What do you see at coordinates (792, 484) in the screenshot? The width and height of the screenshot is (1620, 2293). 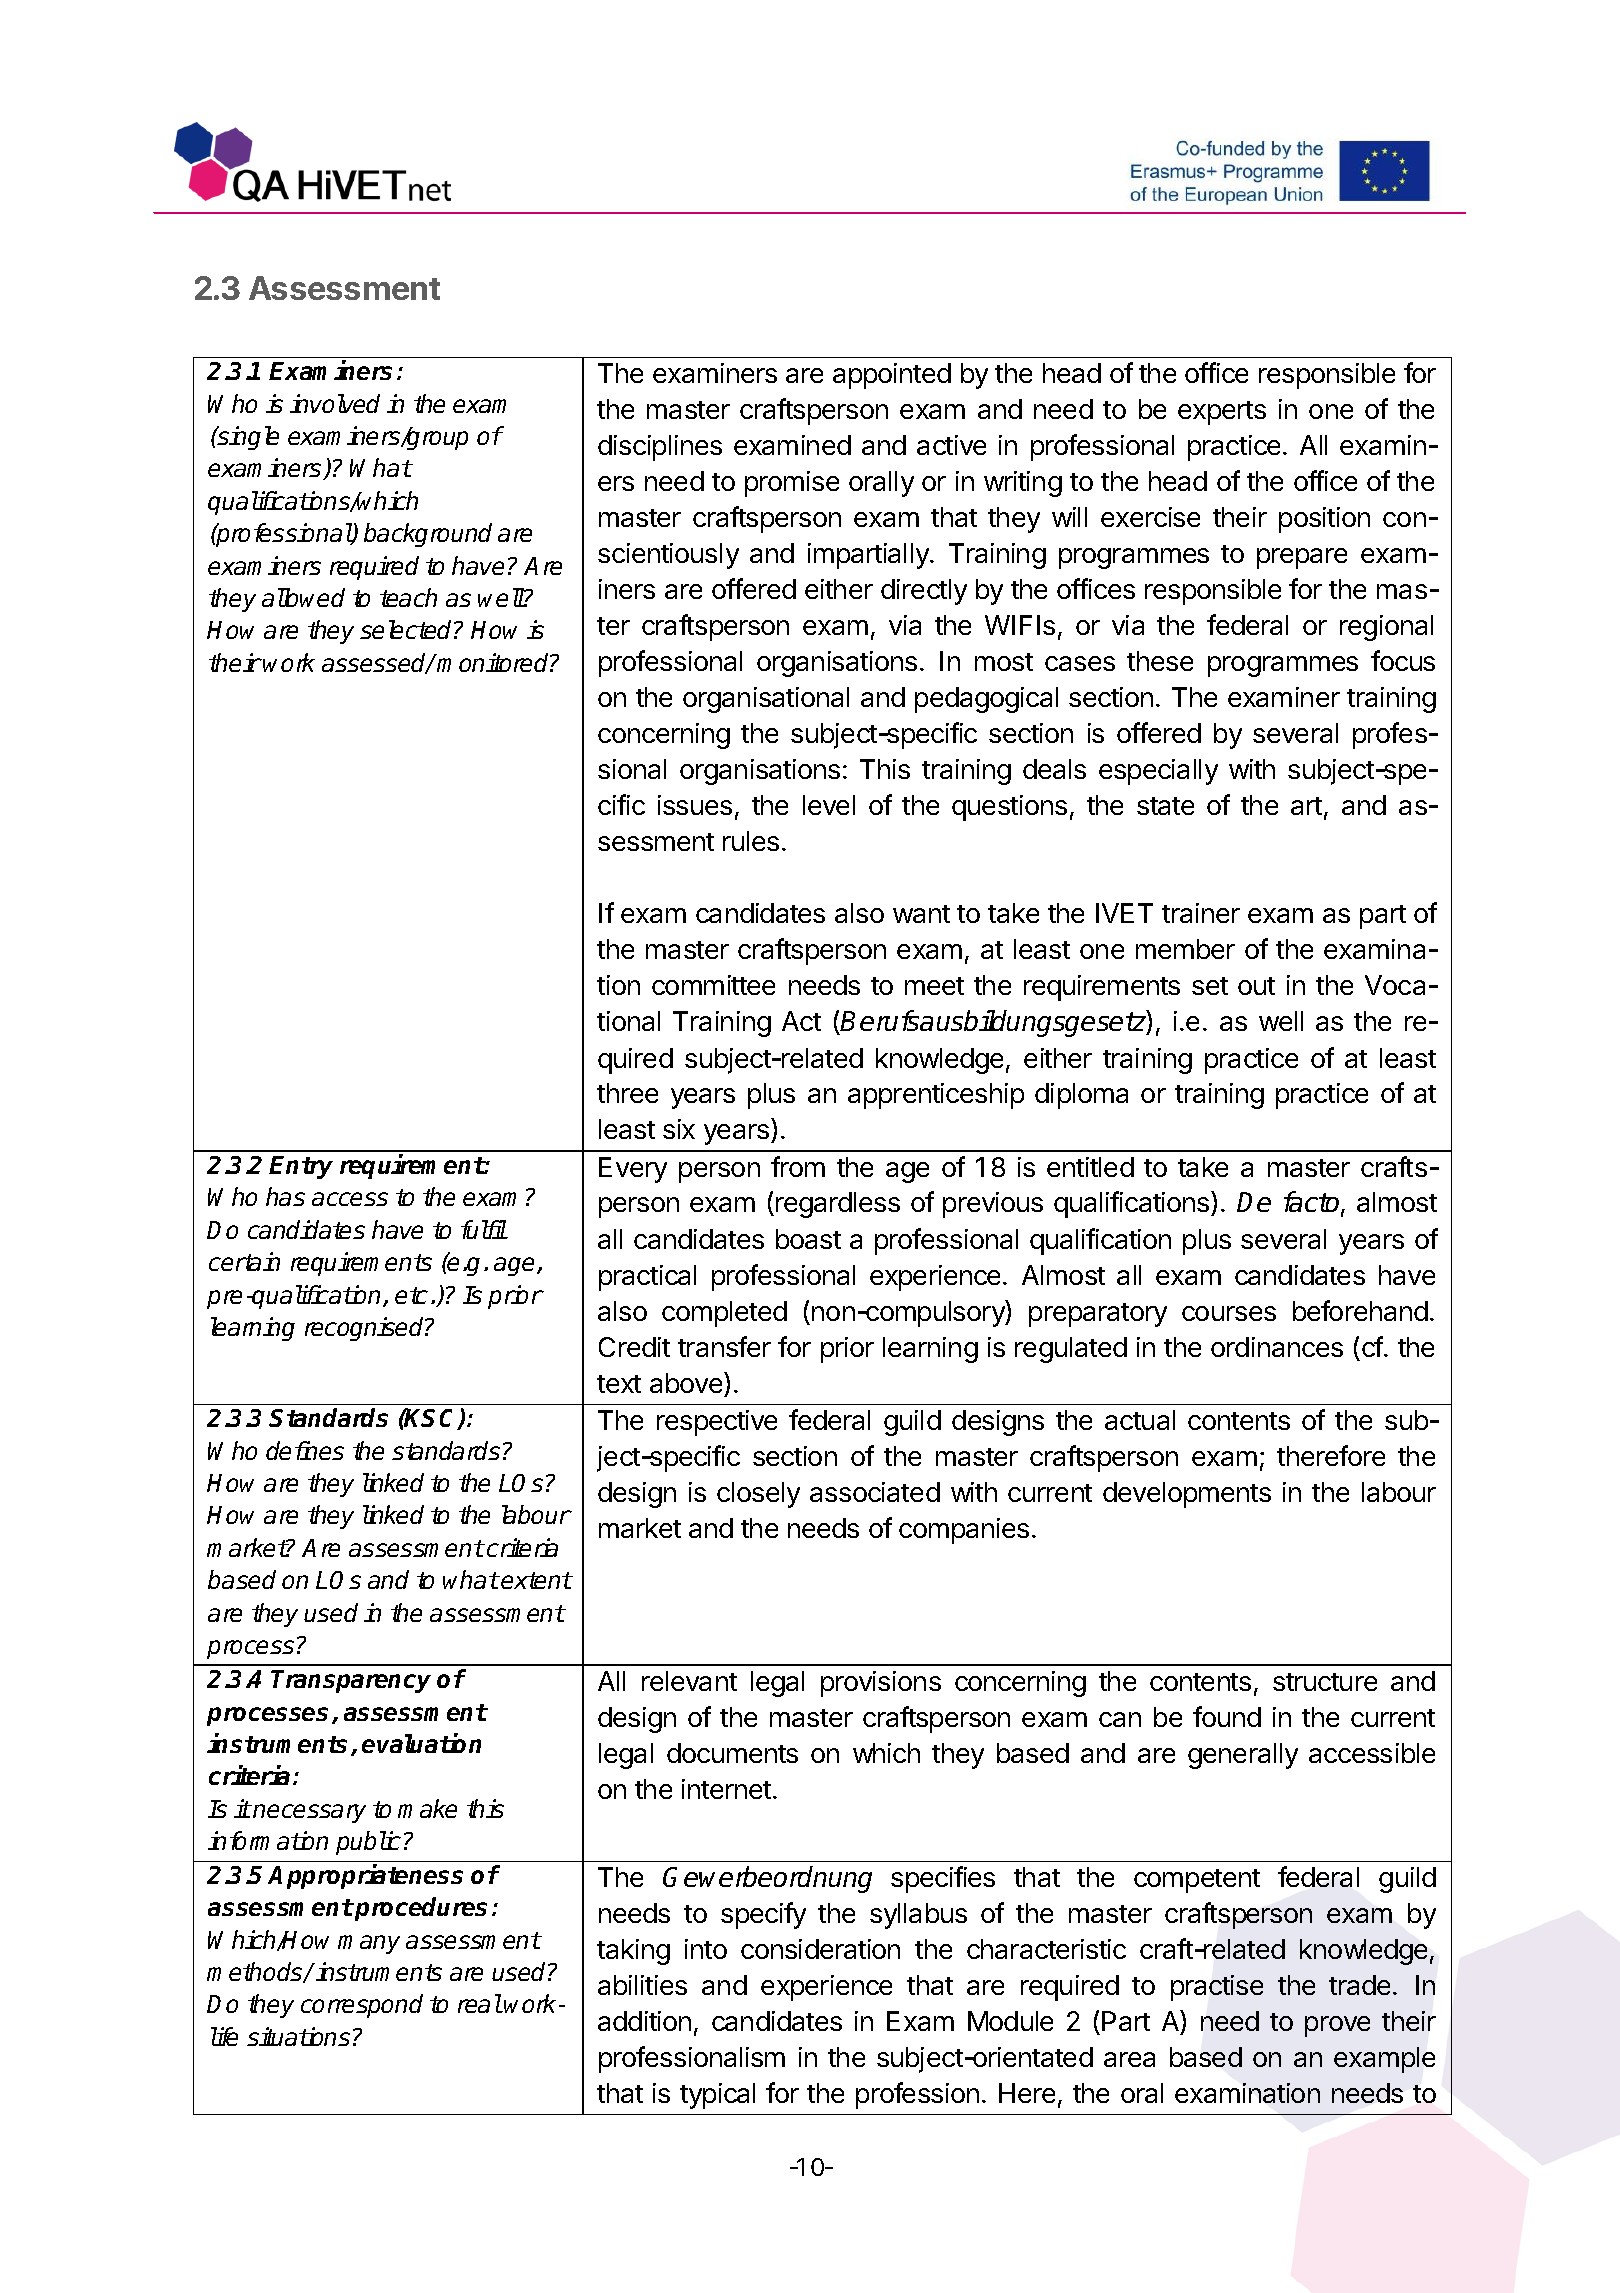 I see `promise` at bounding box center [792, 484].
